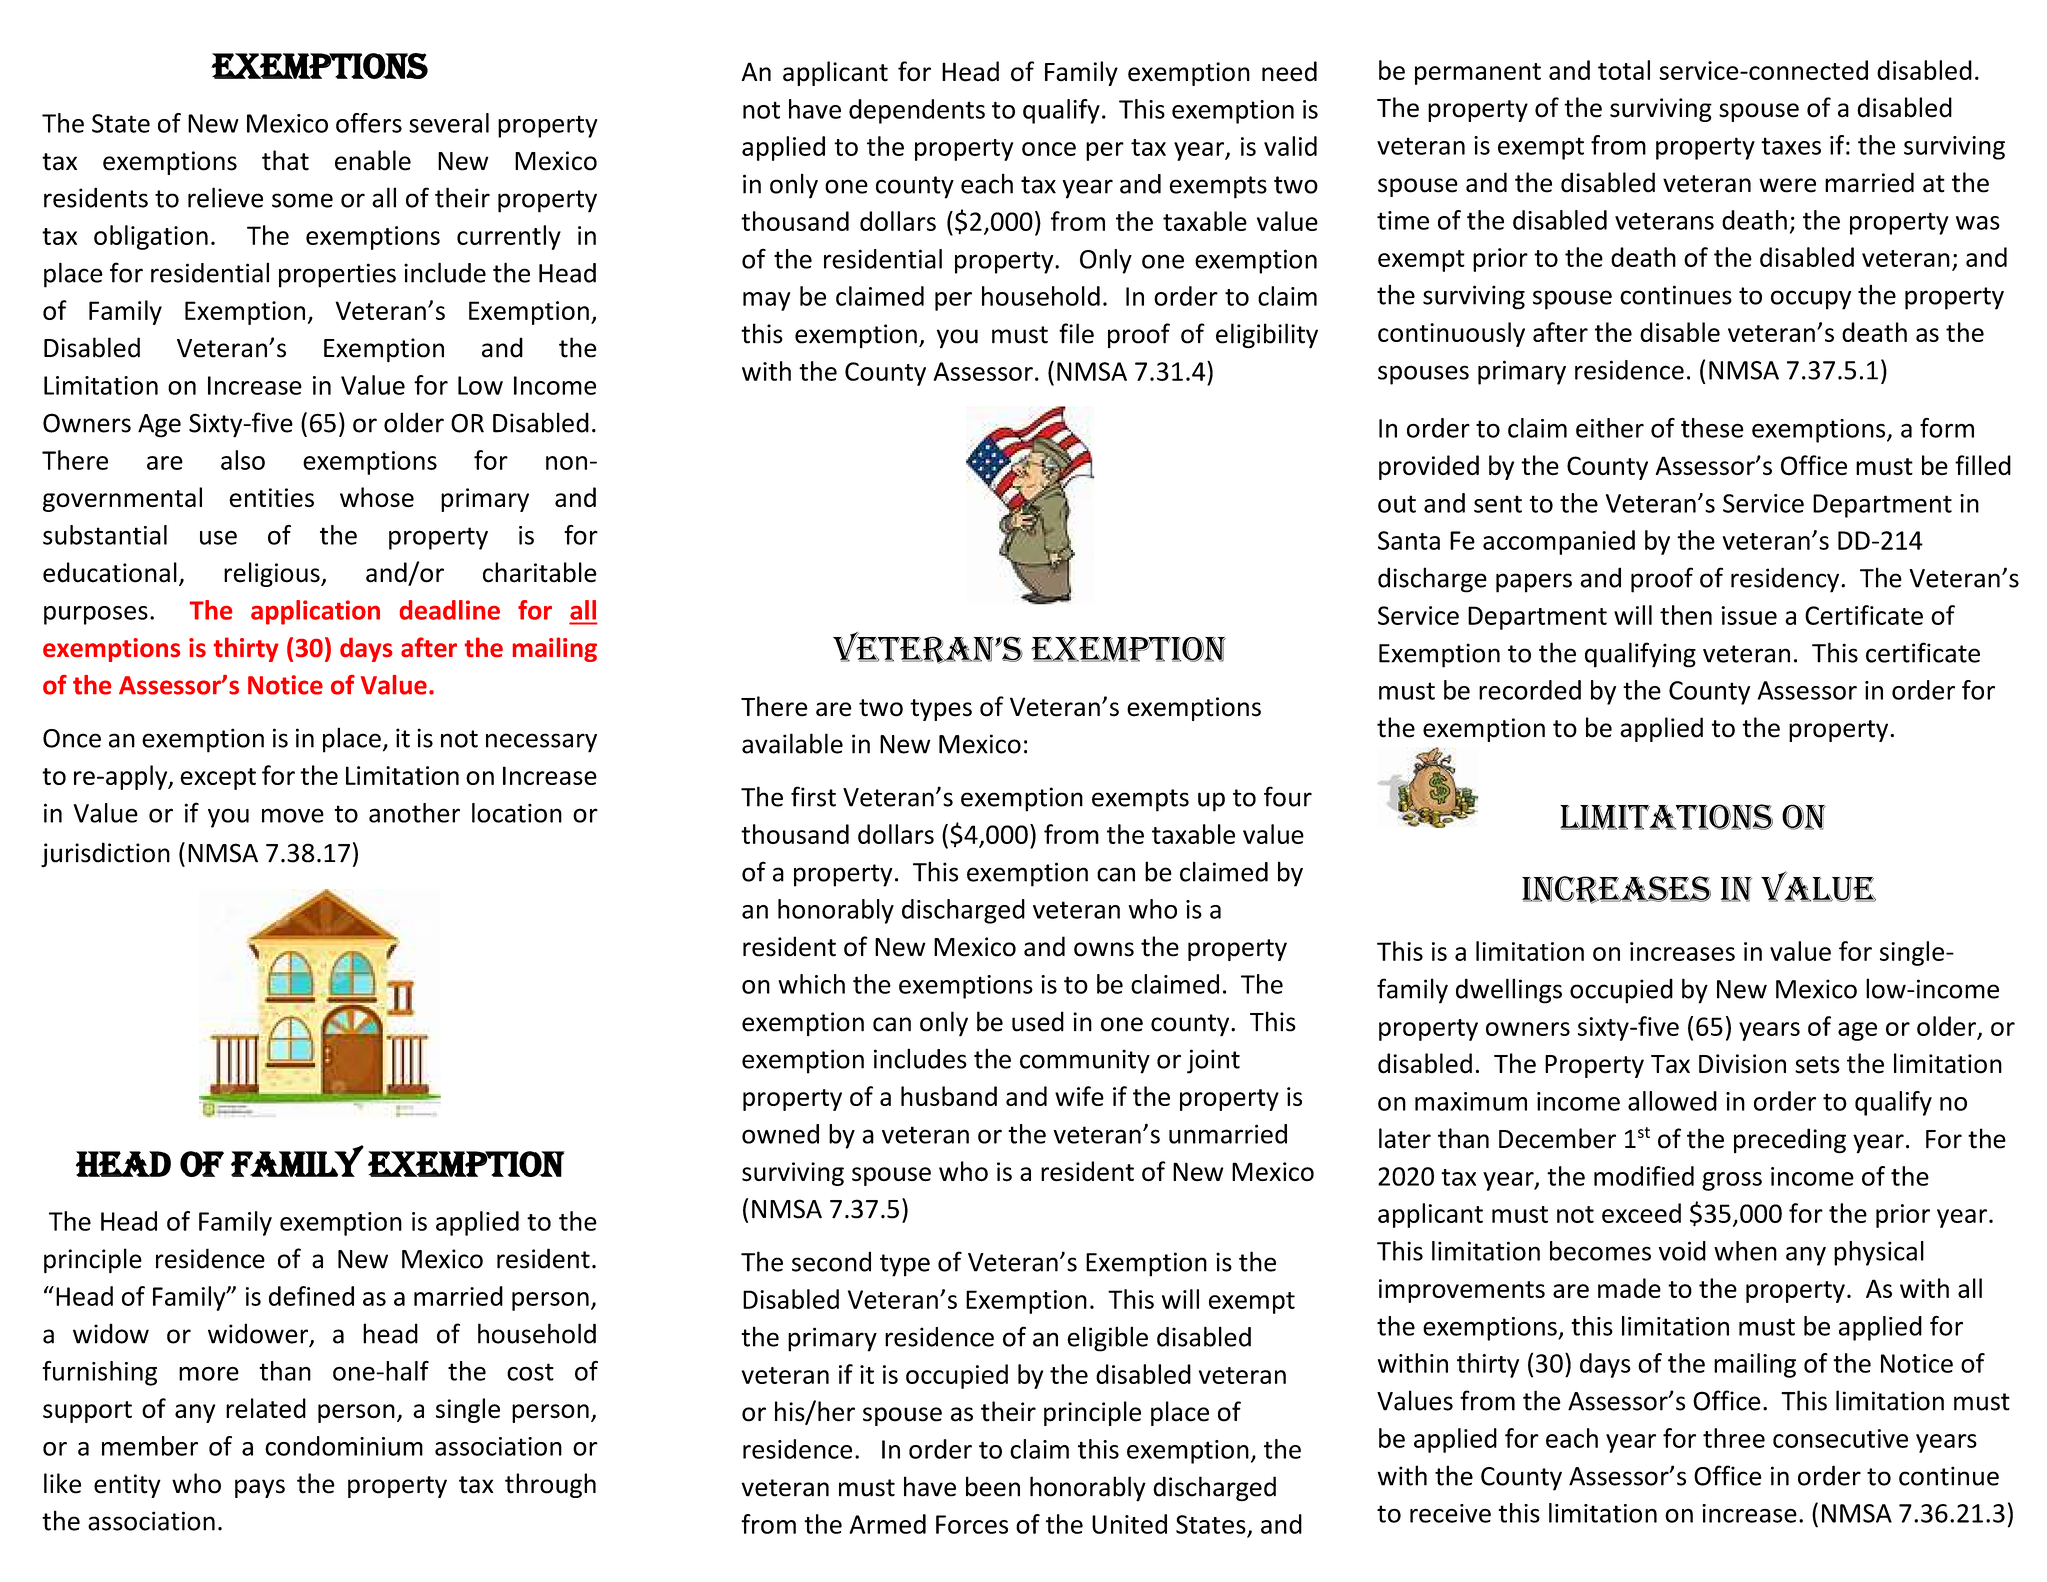 This document has height=1582, width=2047. Describe the element at coordinates (993, 1486) in the document. I see `been` at that location.
